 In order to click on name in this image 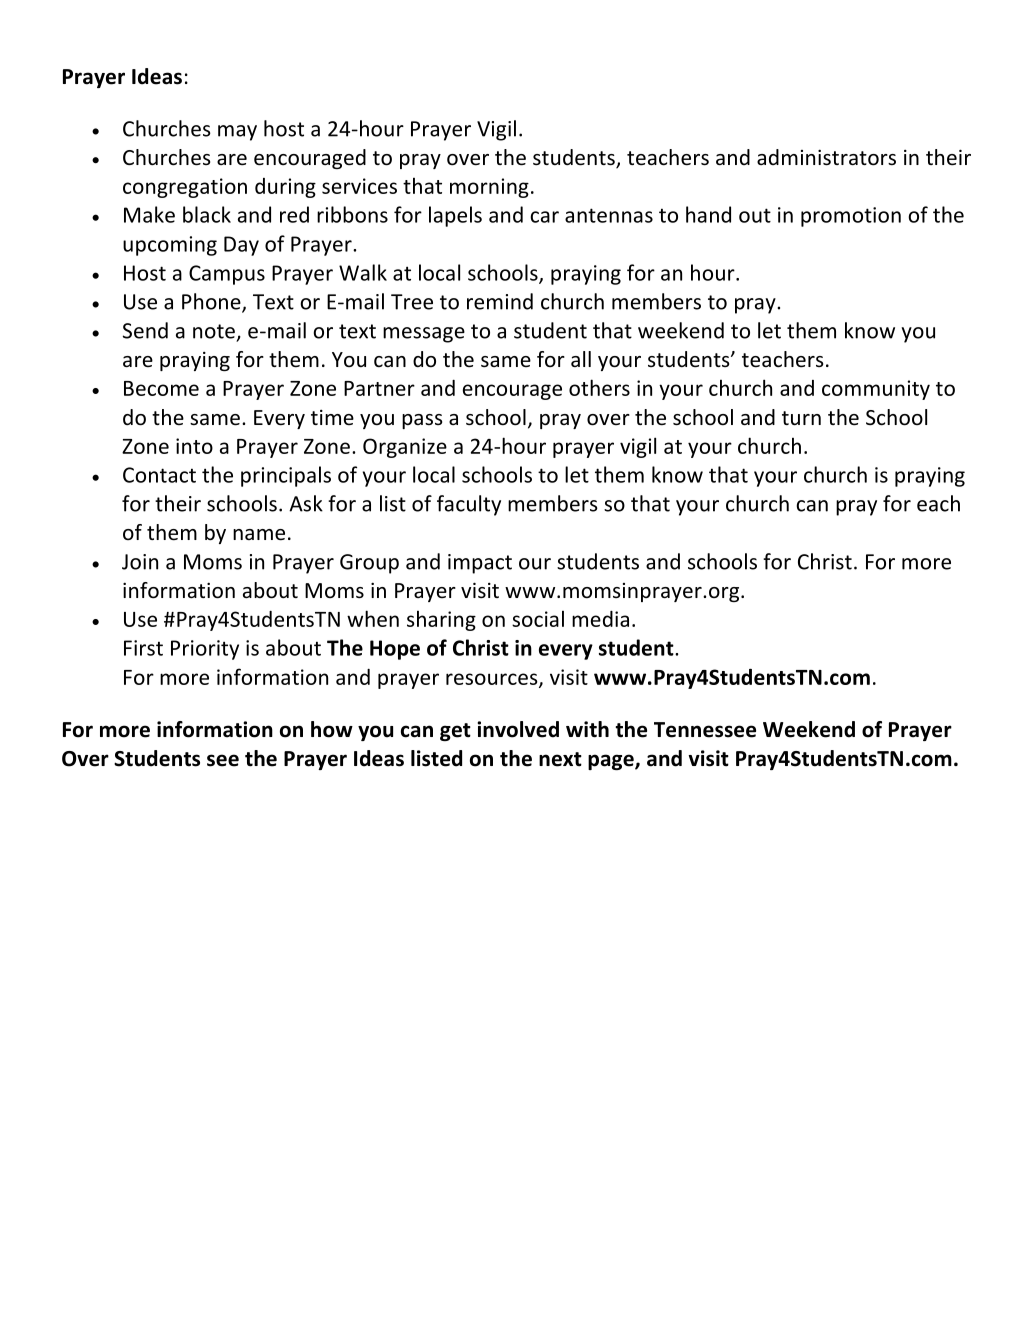, I will do `click(259, 535)`.
